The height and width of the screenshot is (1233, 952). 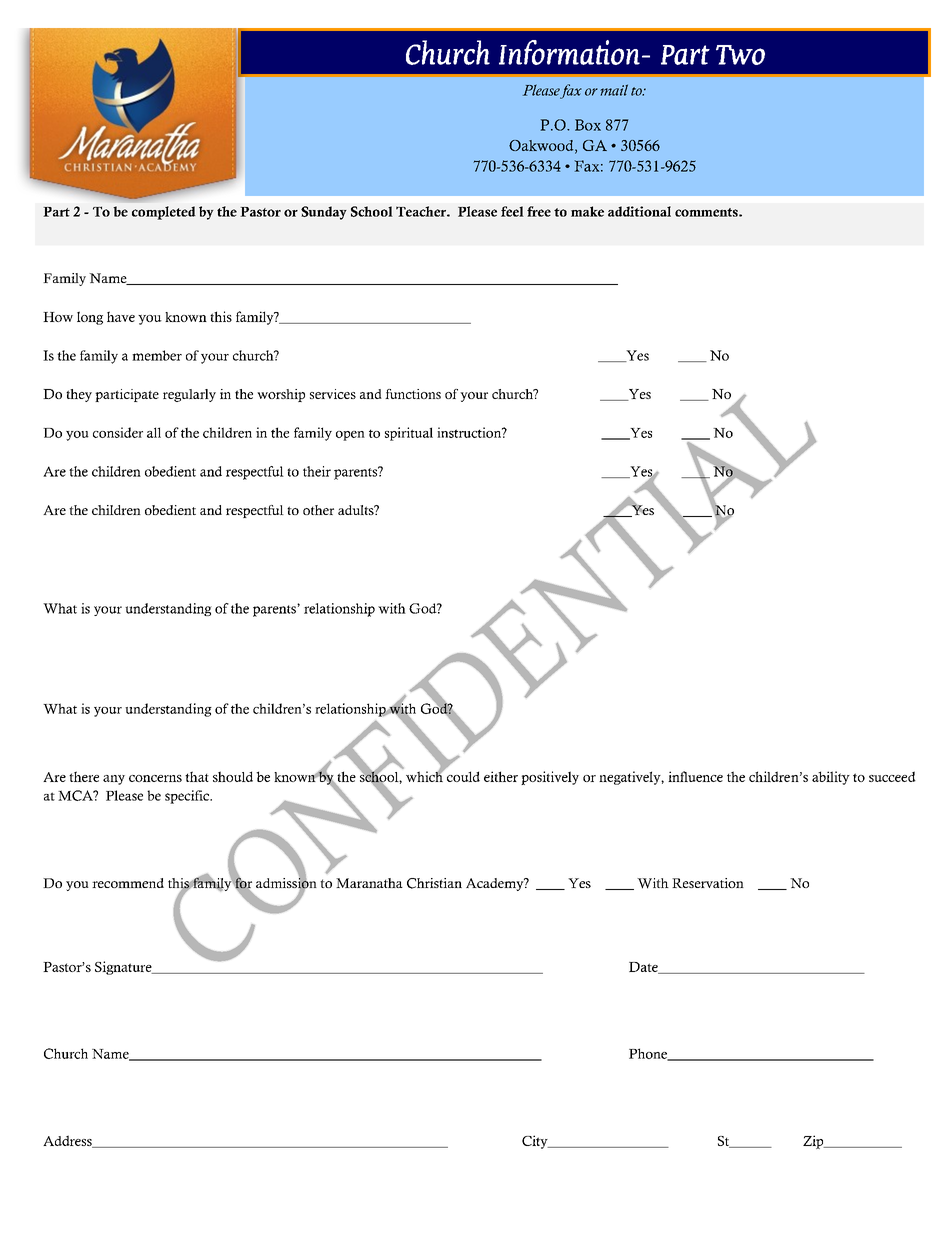 What do you see at coordinates (121, 316) in the screenshot?
I see `have` at bounding box center [121, 316].
